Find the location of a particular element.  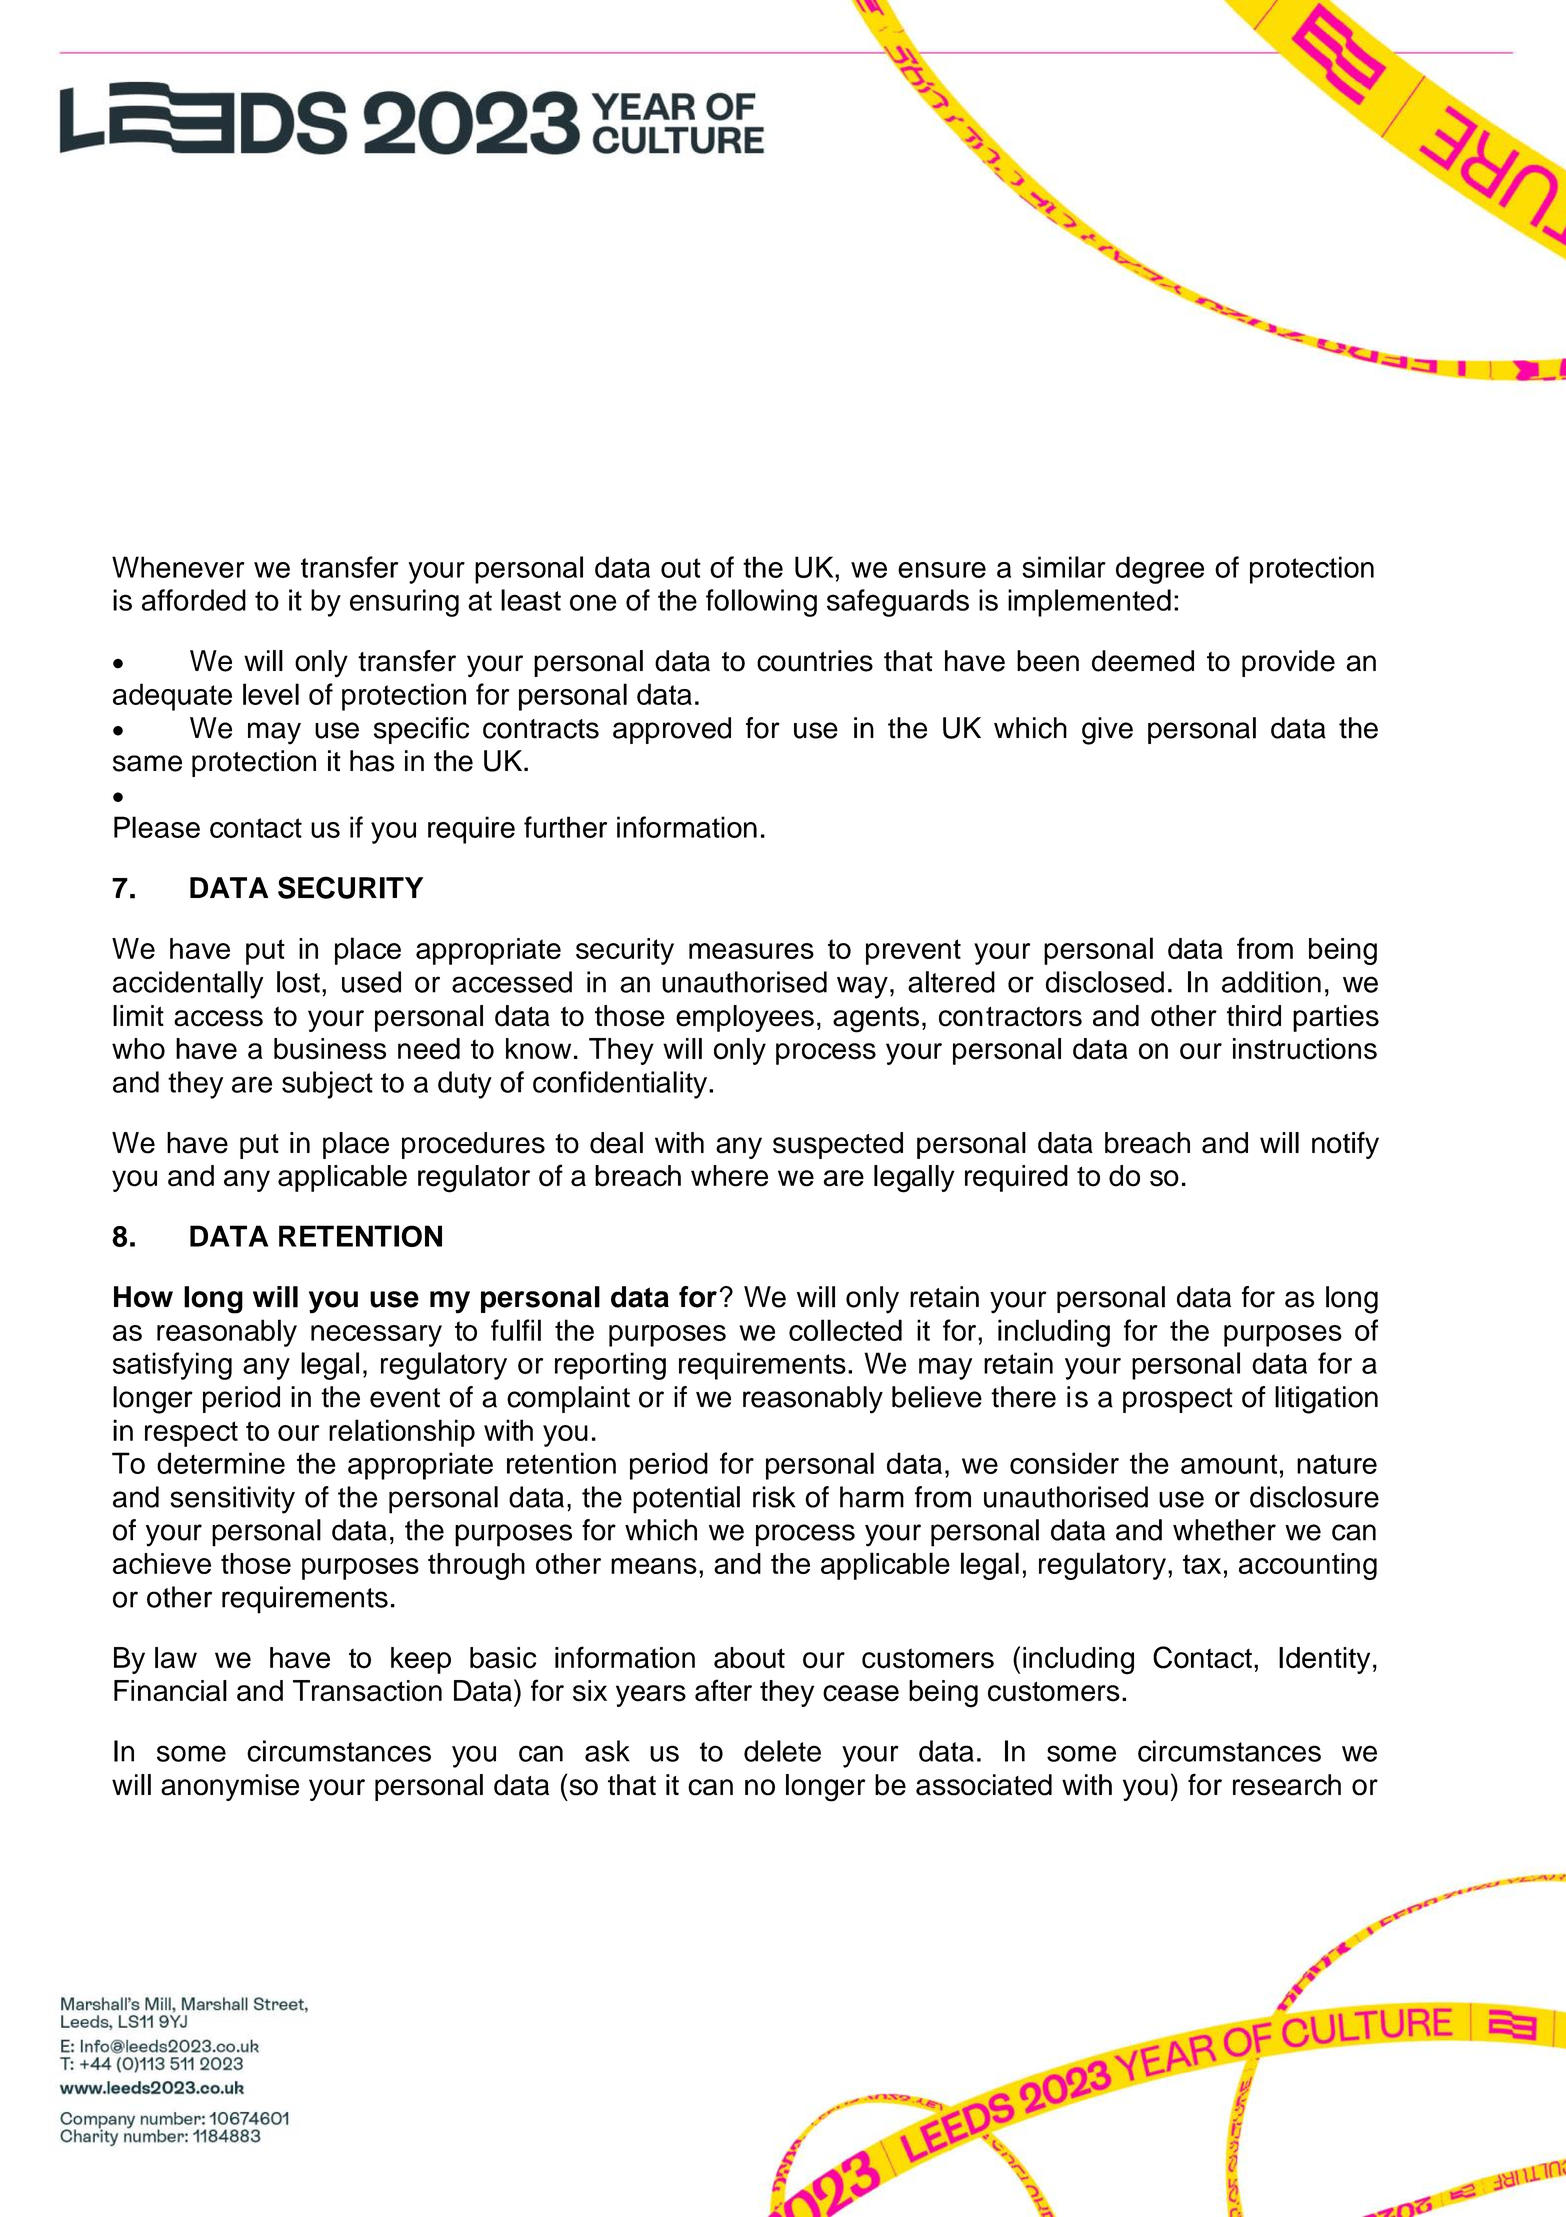

collected is located at coordinates (845, 1330).
